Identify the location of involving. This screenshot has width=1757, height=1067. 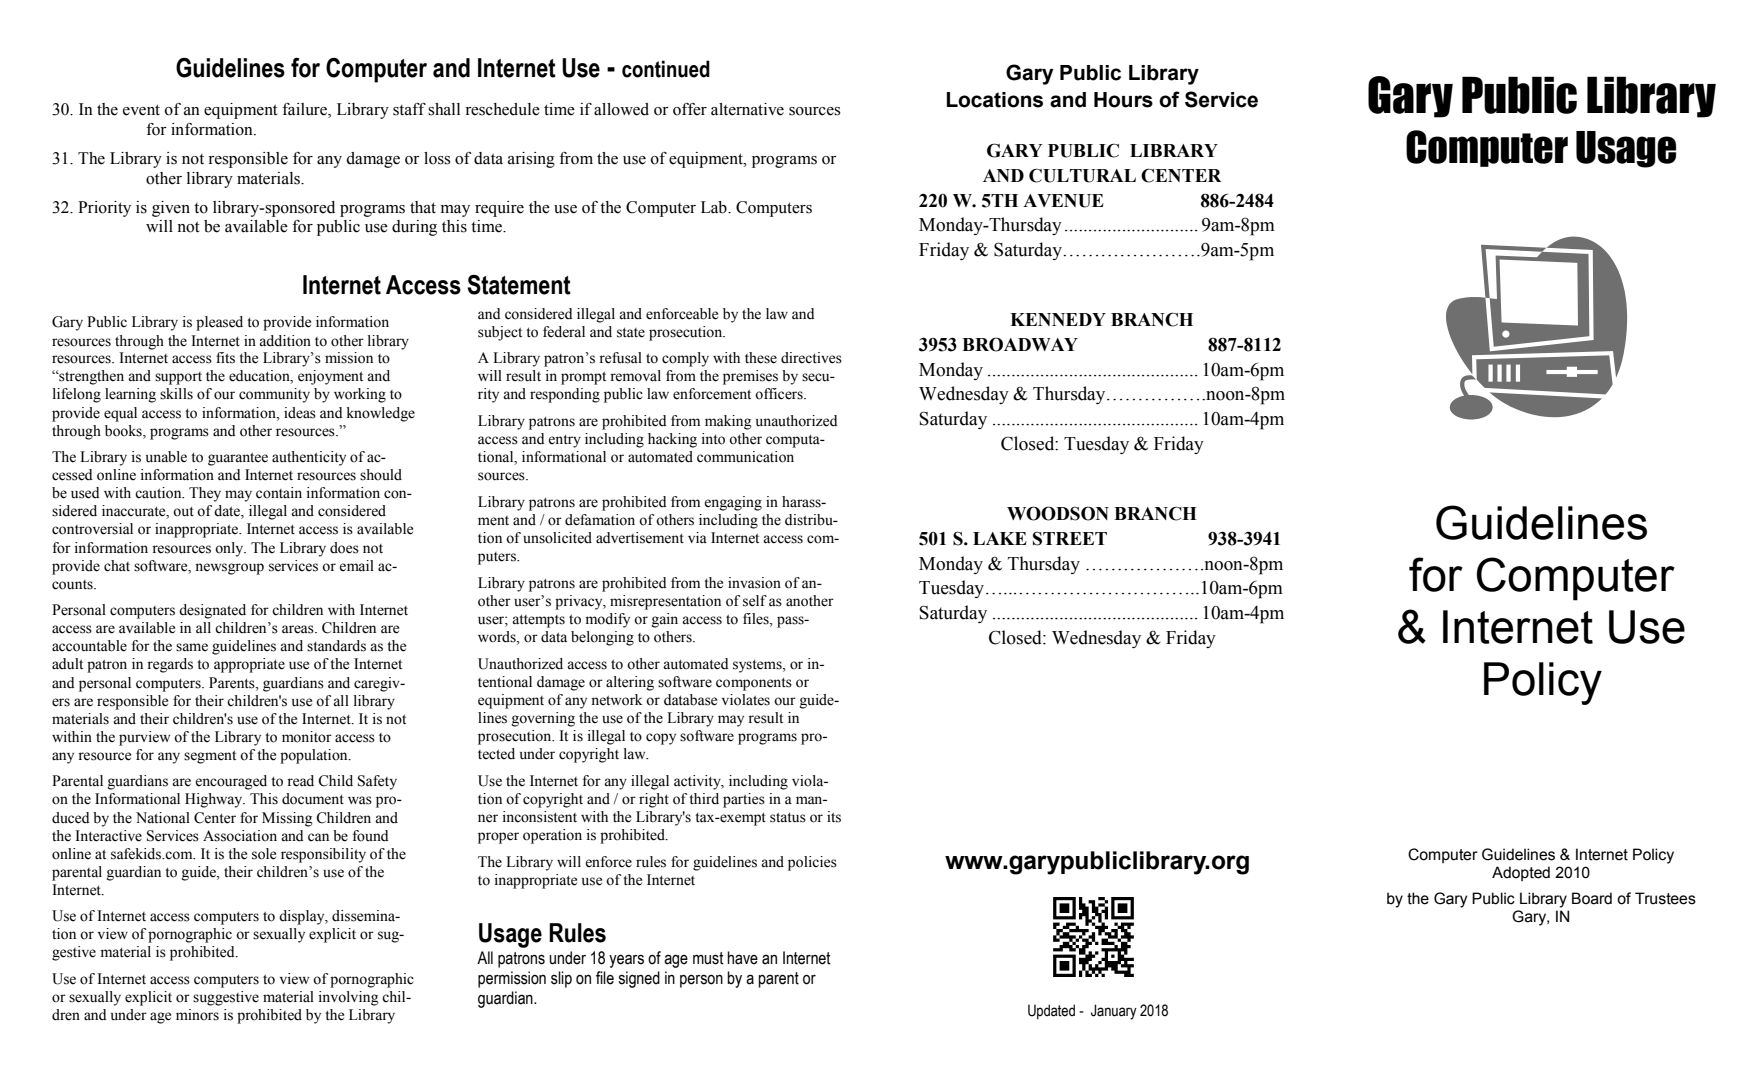
(349, 998).
